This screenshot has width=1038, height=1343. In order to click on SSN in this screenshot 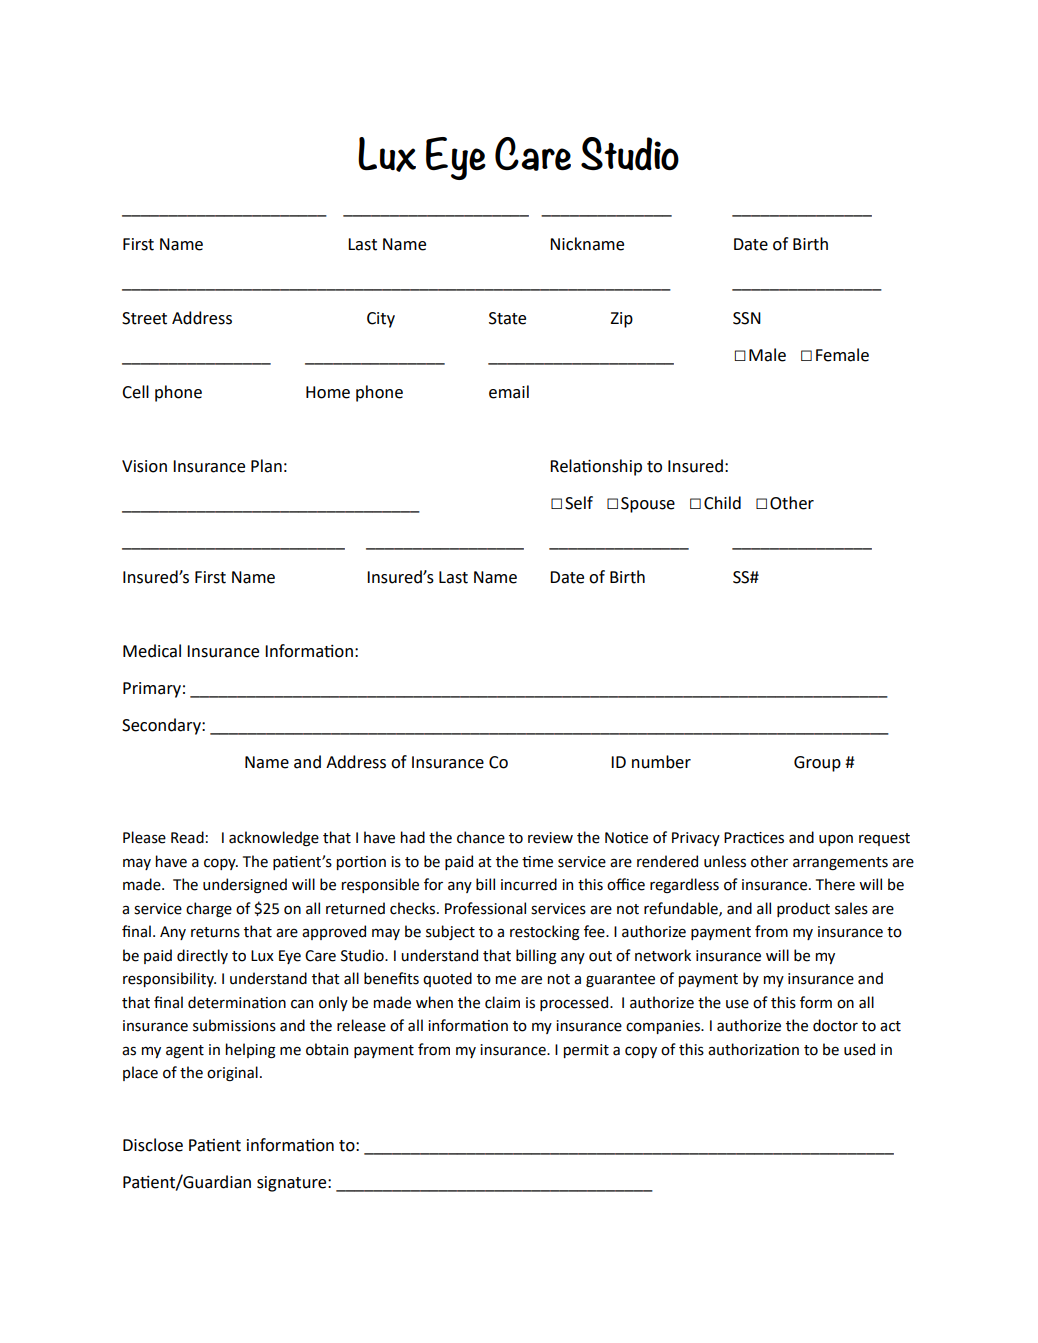, I will do `click(747, 318)`.
